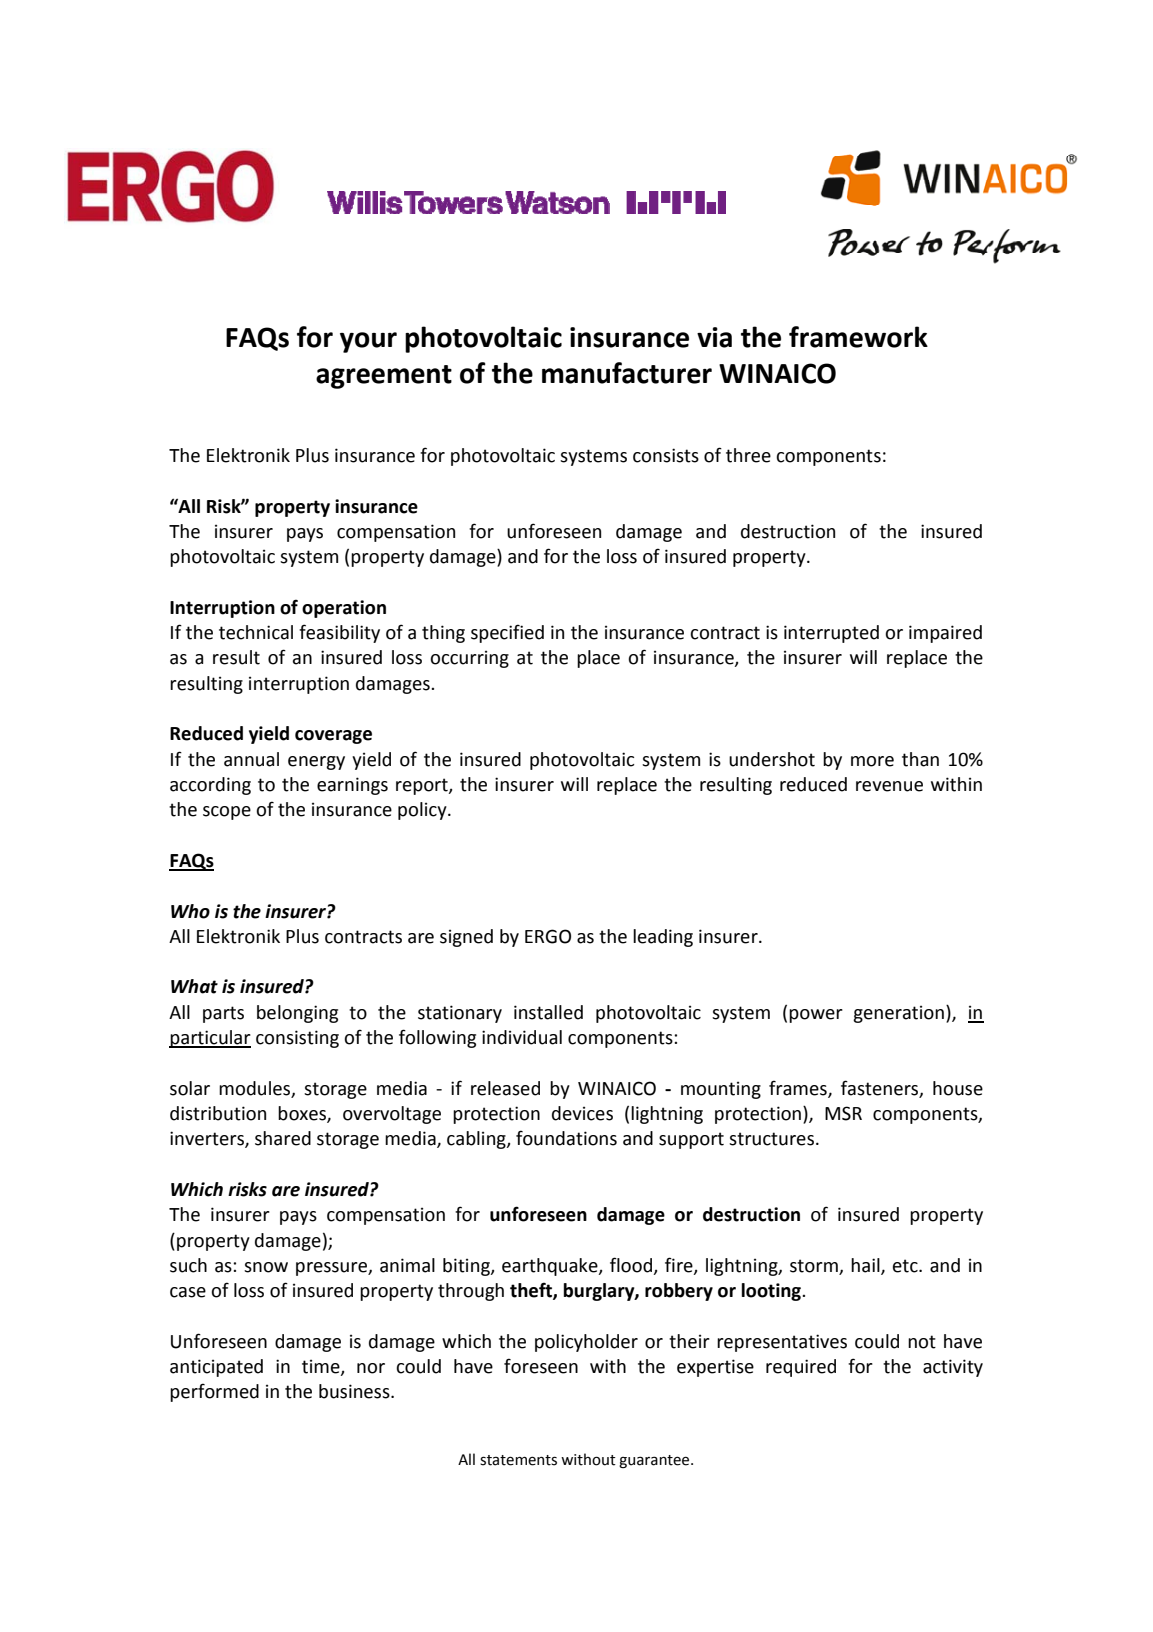  What do you see at coordinates (368, 342) in the document?
I see `your` at bounding box center [368, 342].
